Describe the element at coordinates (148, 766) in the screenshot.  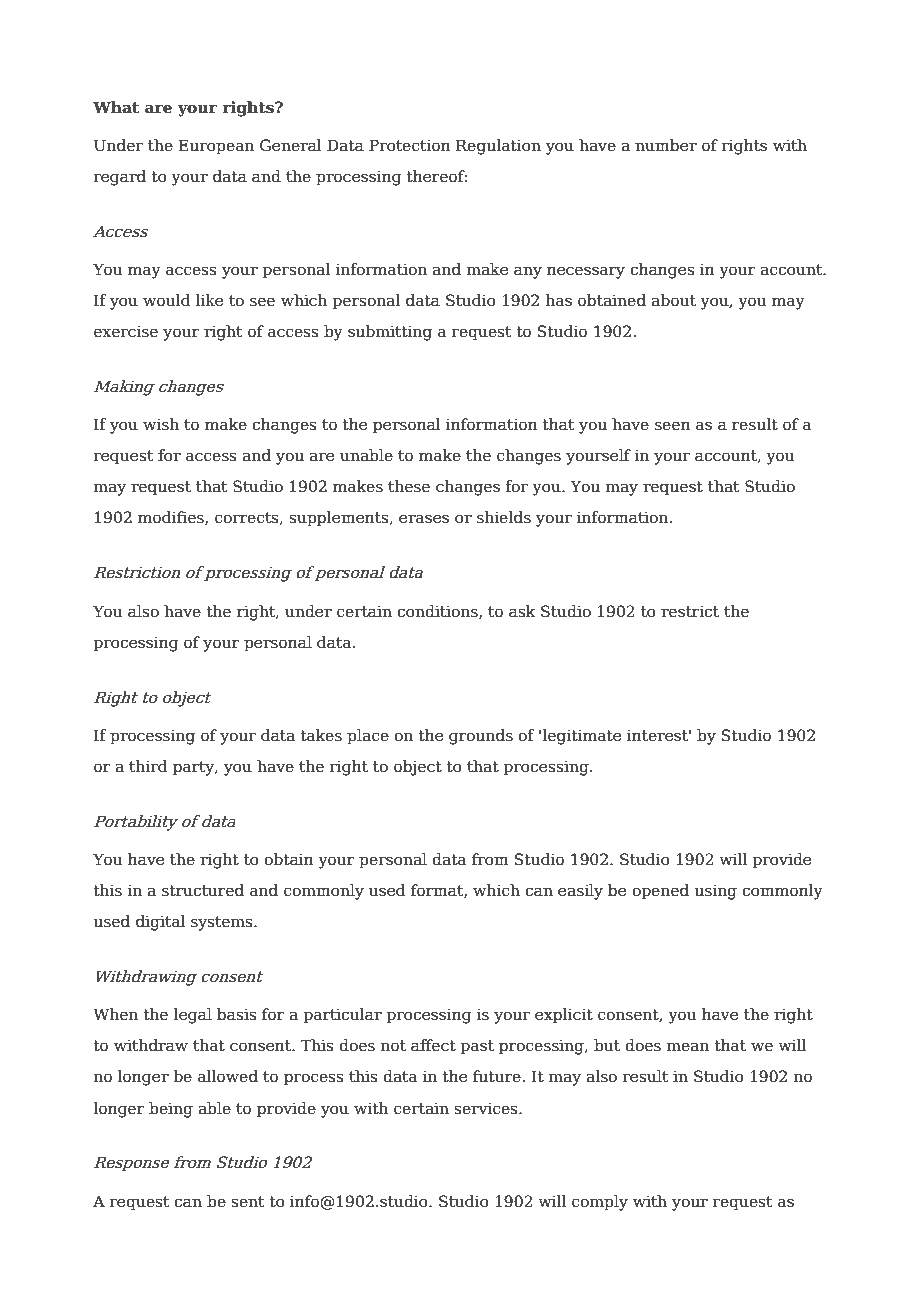
I see `third` at that location.
